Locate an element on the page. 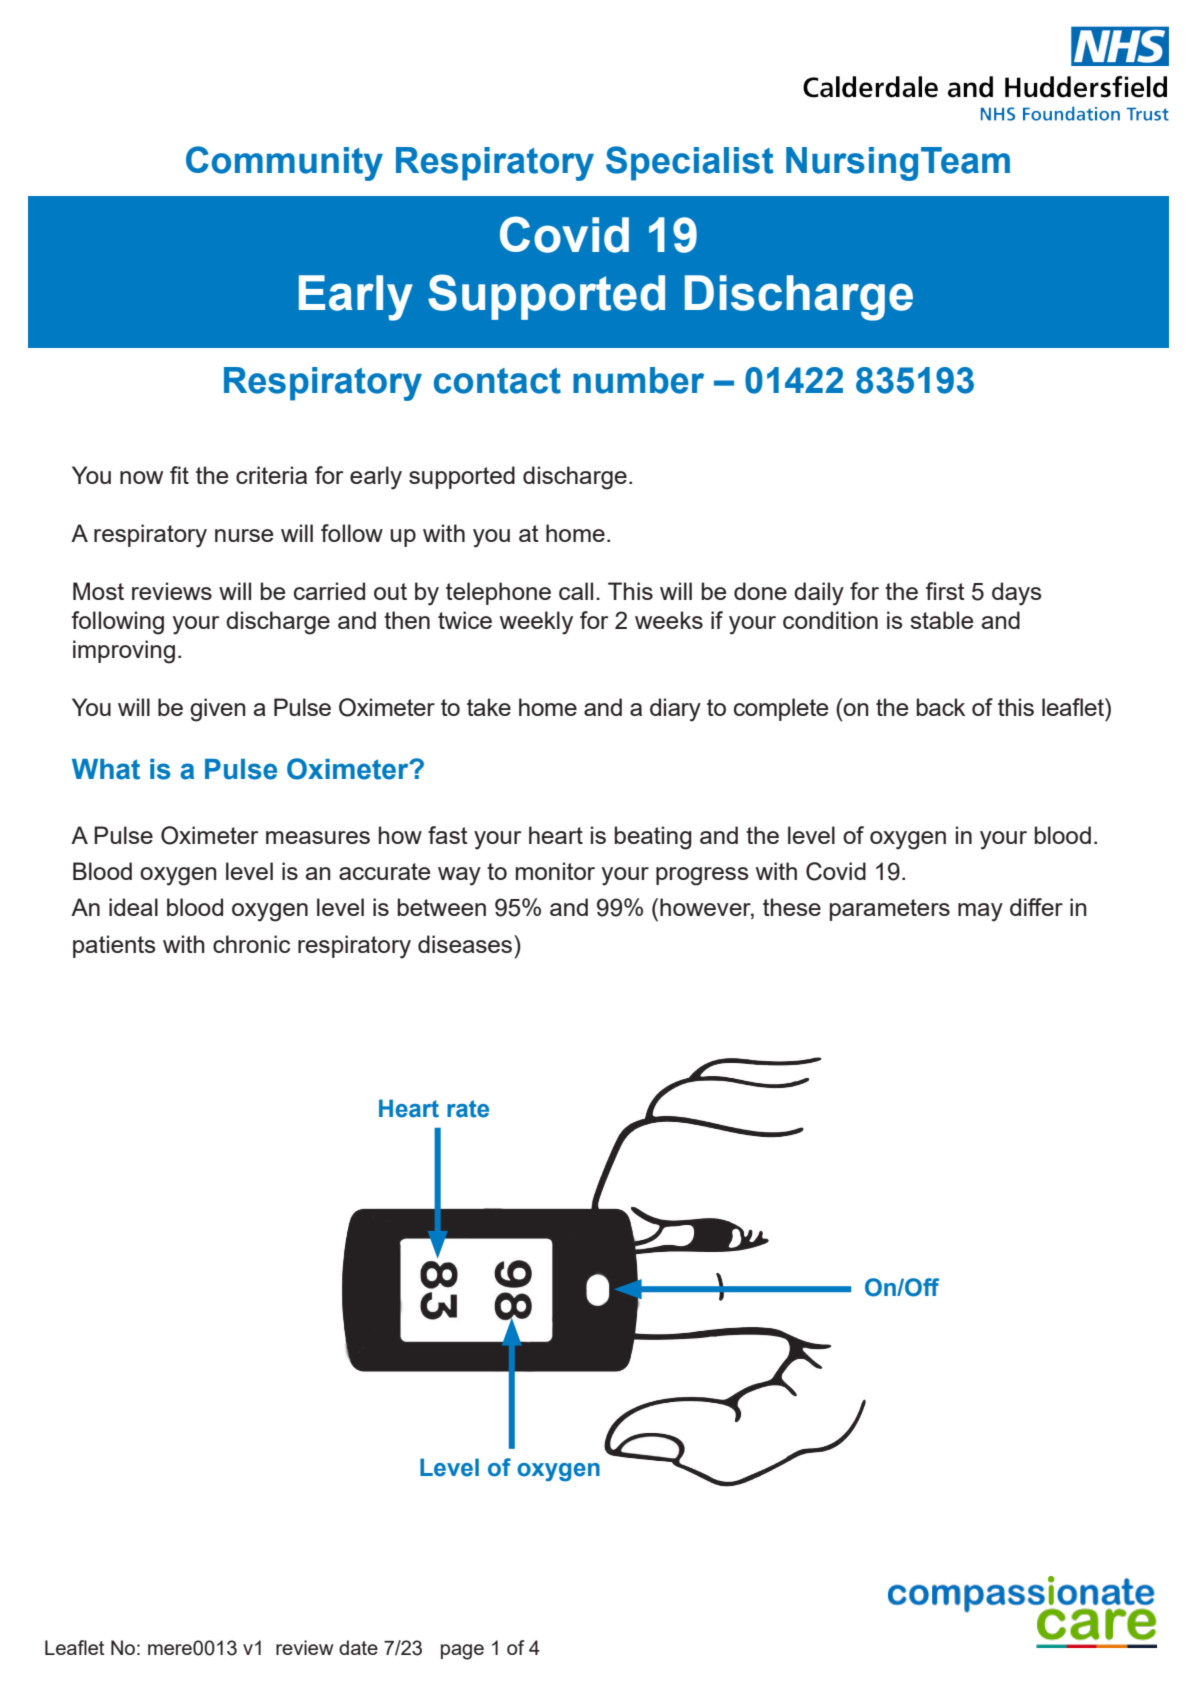 The height and width of the document is (1693, 1197). diseases is located at coordinates (466, 944).
